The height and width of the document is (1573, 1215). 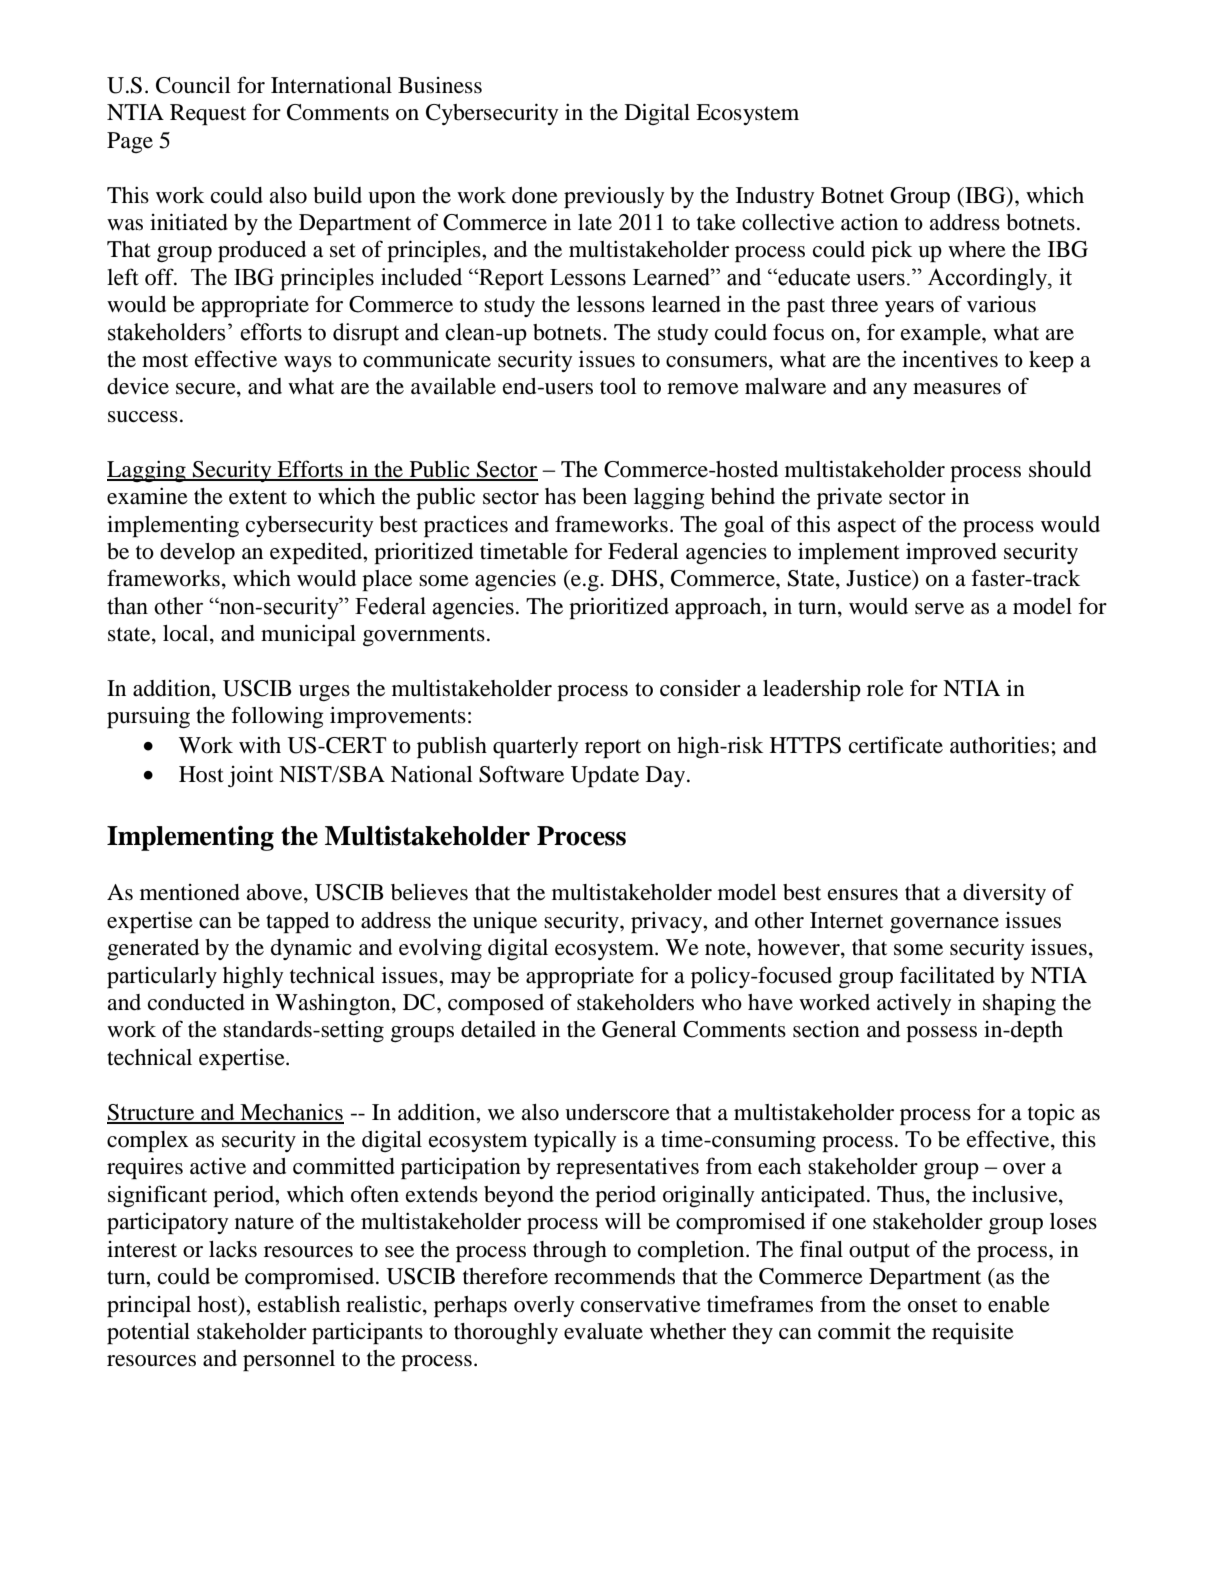 I want to click on above, so click(x=275, y=893).
